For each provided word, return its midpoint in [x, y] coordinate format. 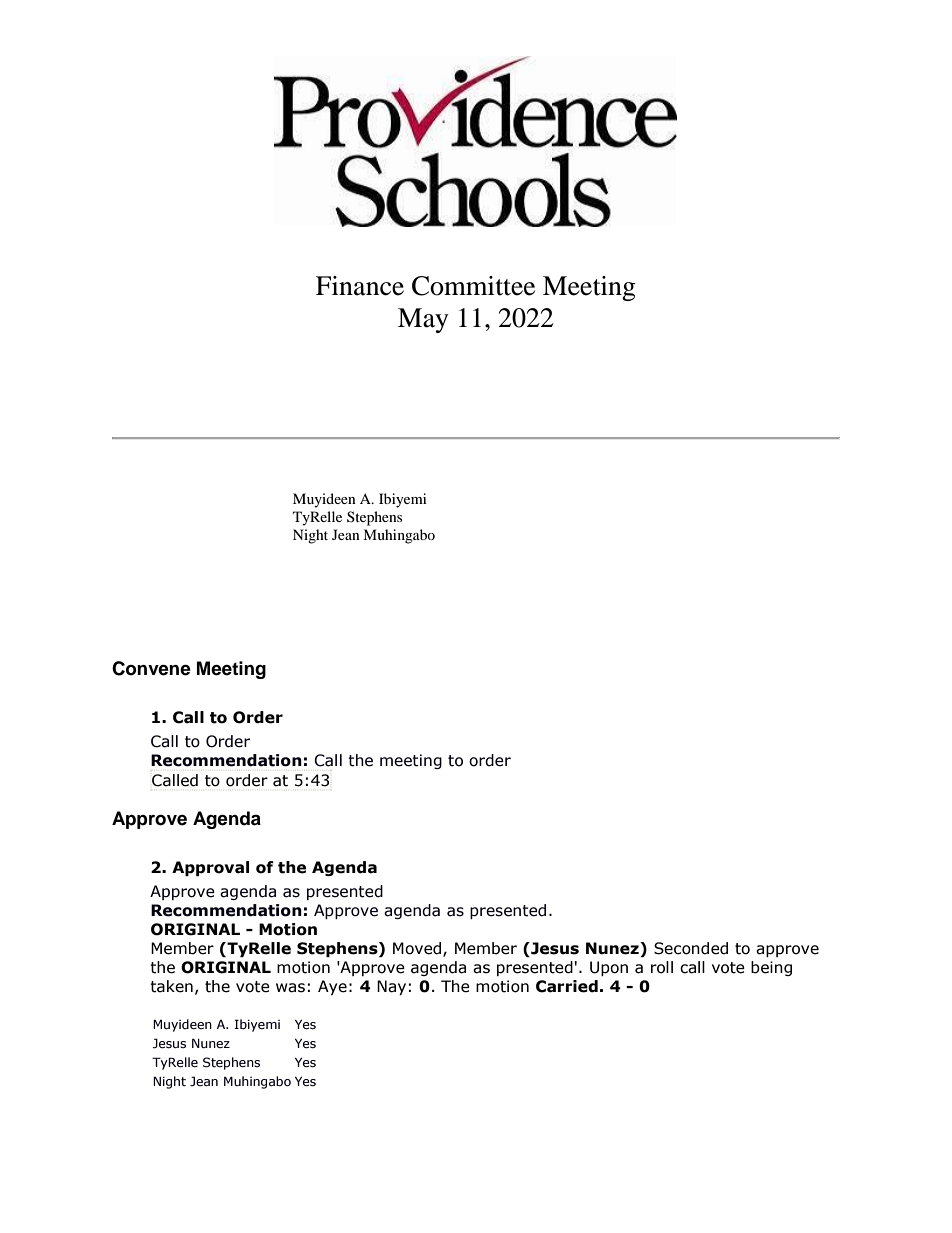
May [423, 320]
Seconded [691, 948]
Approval [210, 868]
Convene [151, 668]
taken [171, 986]
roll [662, 967]
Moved [418, 949]
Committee [473, 286]
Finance [360, 286]
